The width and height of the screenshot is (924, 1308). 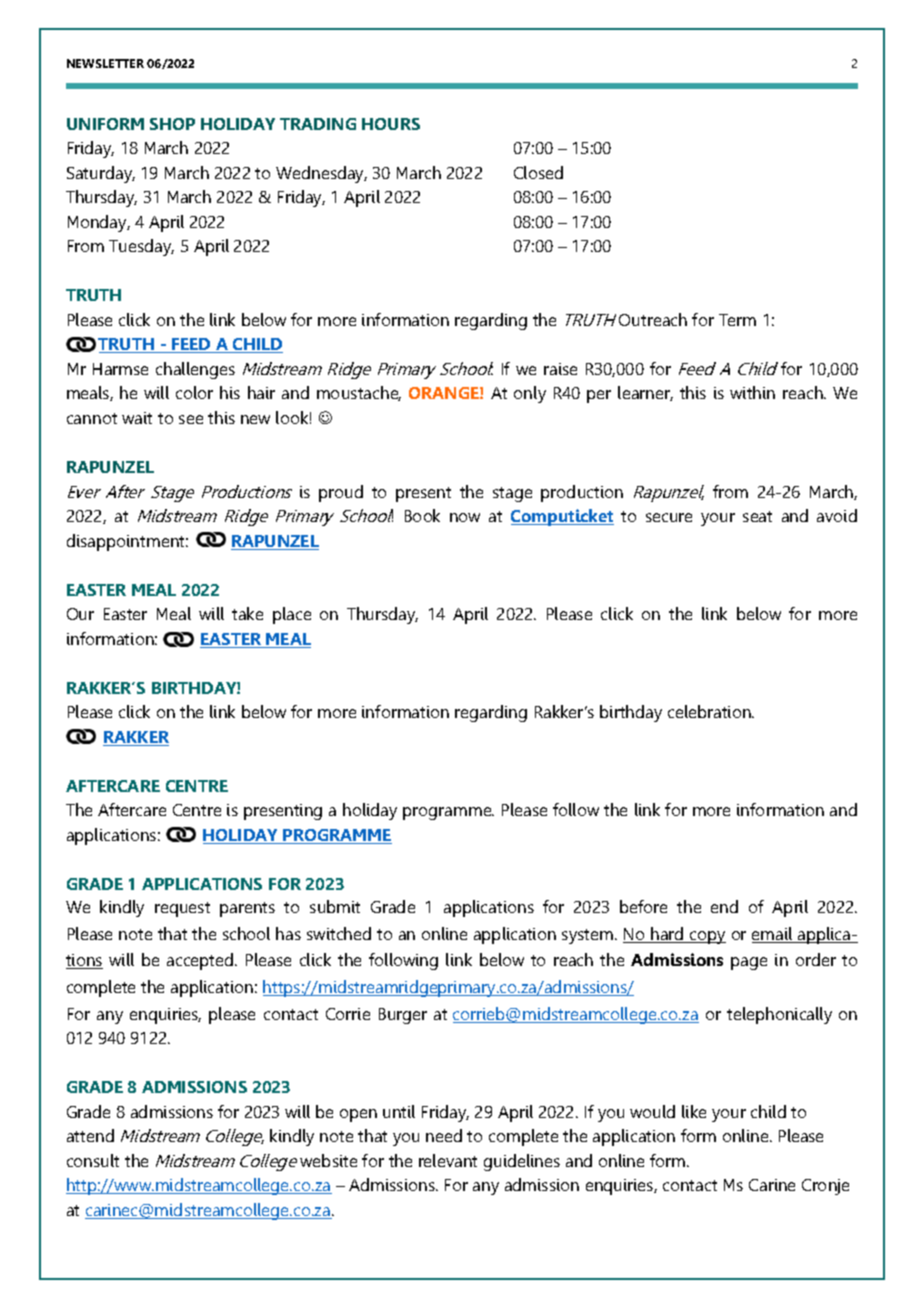 What do you see at coordinates (391, 124) in the screenshot?
I see `HOURS` at bounding box center [391, 124].
